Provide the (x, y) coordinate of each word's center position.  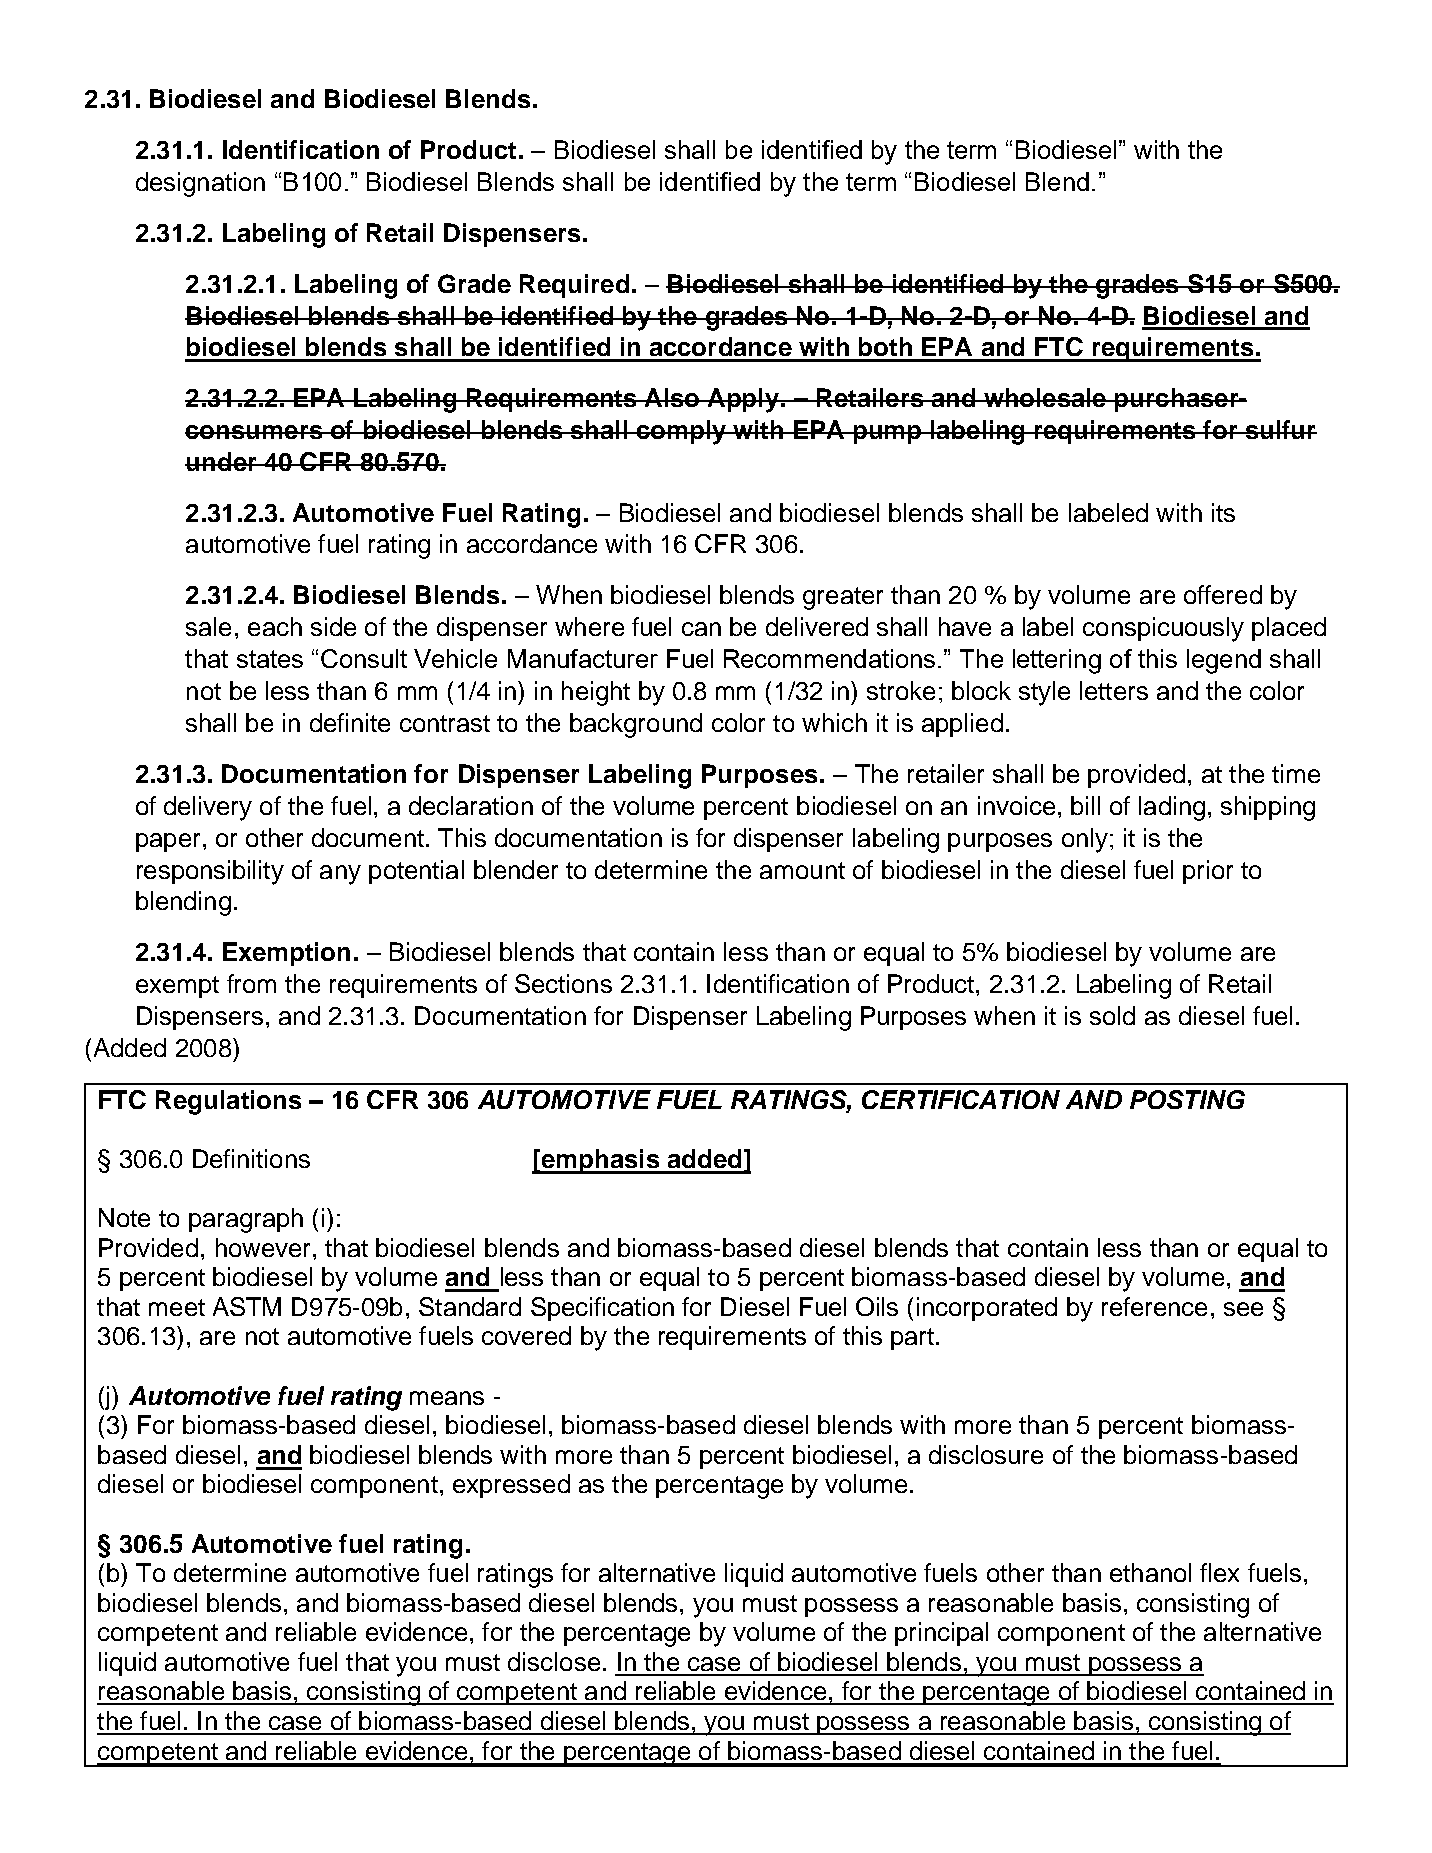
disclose (554, 1661)
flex (1219, 1572)
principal (941, 1634)
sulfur (1280, 429)
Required (574, 286)
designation (200, 184)
